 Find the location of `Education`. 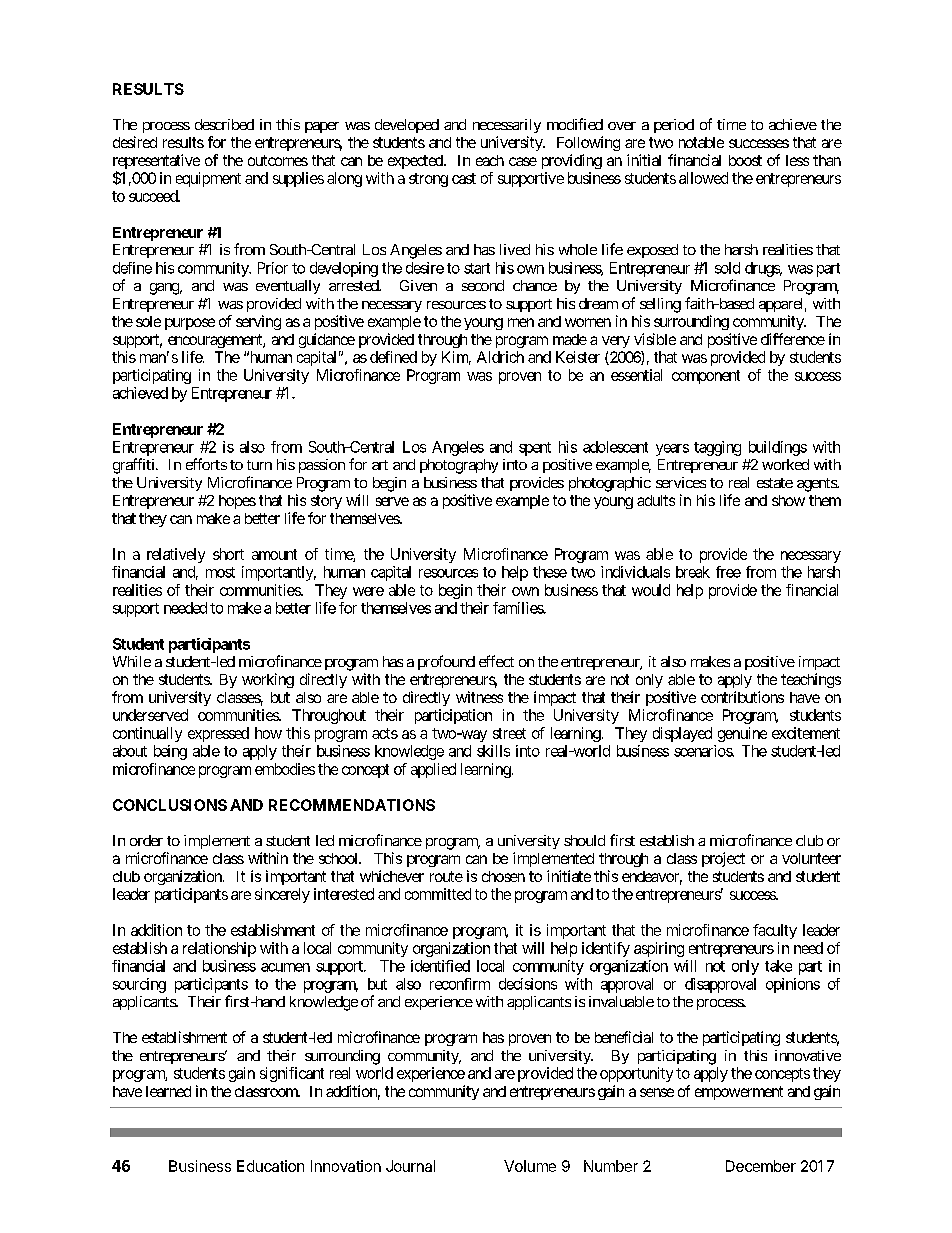

Education is located at coordinates (270, 1166).
